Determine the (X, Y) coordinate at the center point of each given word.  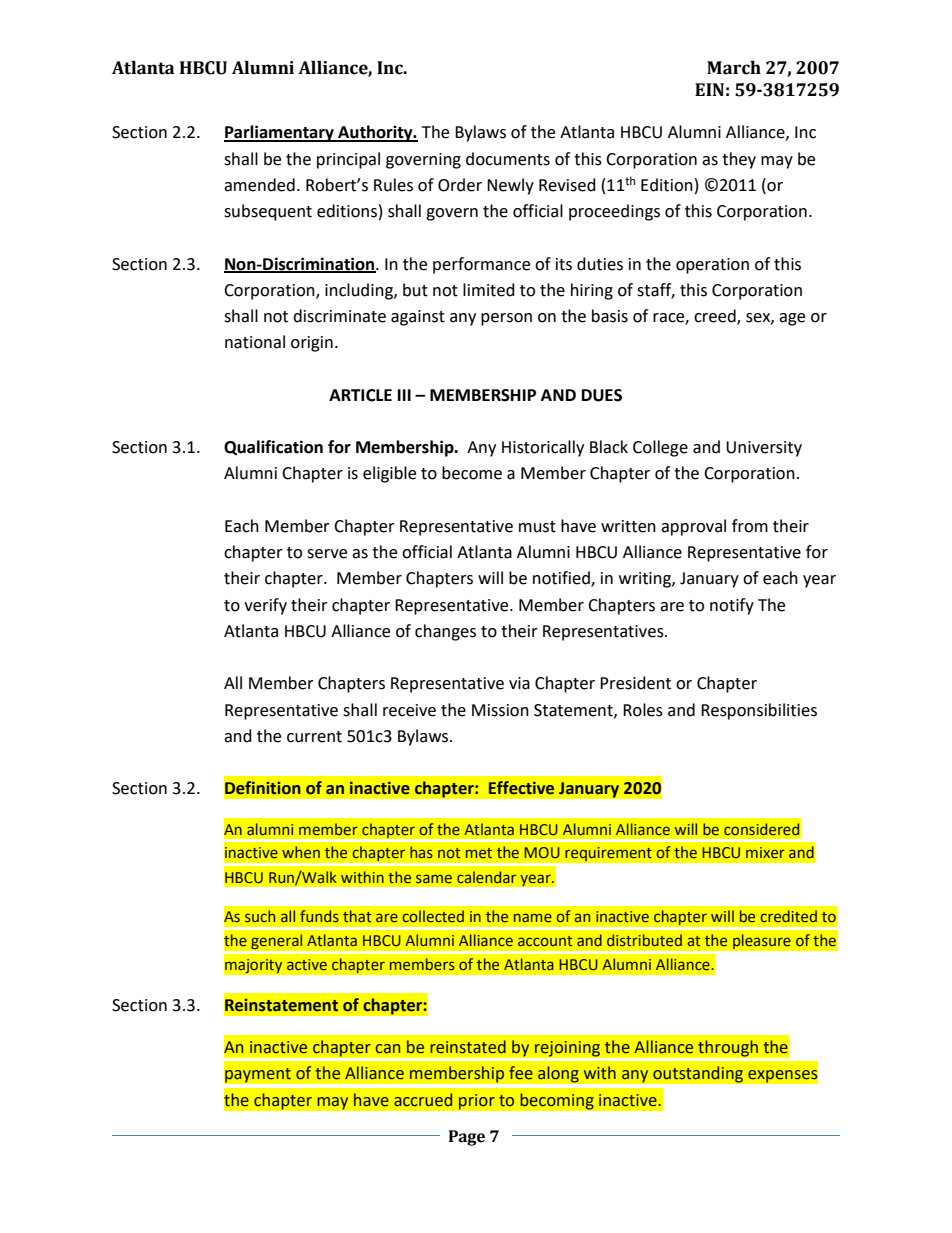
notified (562, 579)
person (506, 319)
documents (508, 159)
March (734, 68)
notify (732, 606)
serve (327, 554)
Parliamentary (280, 133)
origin (312, 344)
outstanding (698, 1074)
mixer (765, 852)
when (301, 852)
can (388, 1049)
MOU (542, 852)
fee (521, 1073)
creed (716, 317)
